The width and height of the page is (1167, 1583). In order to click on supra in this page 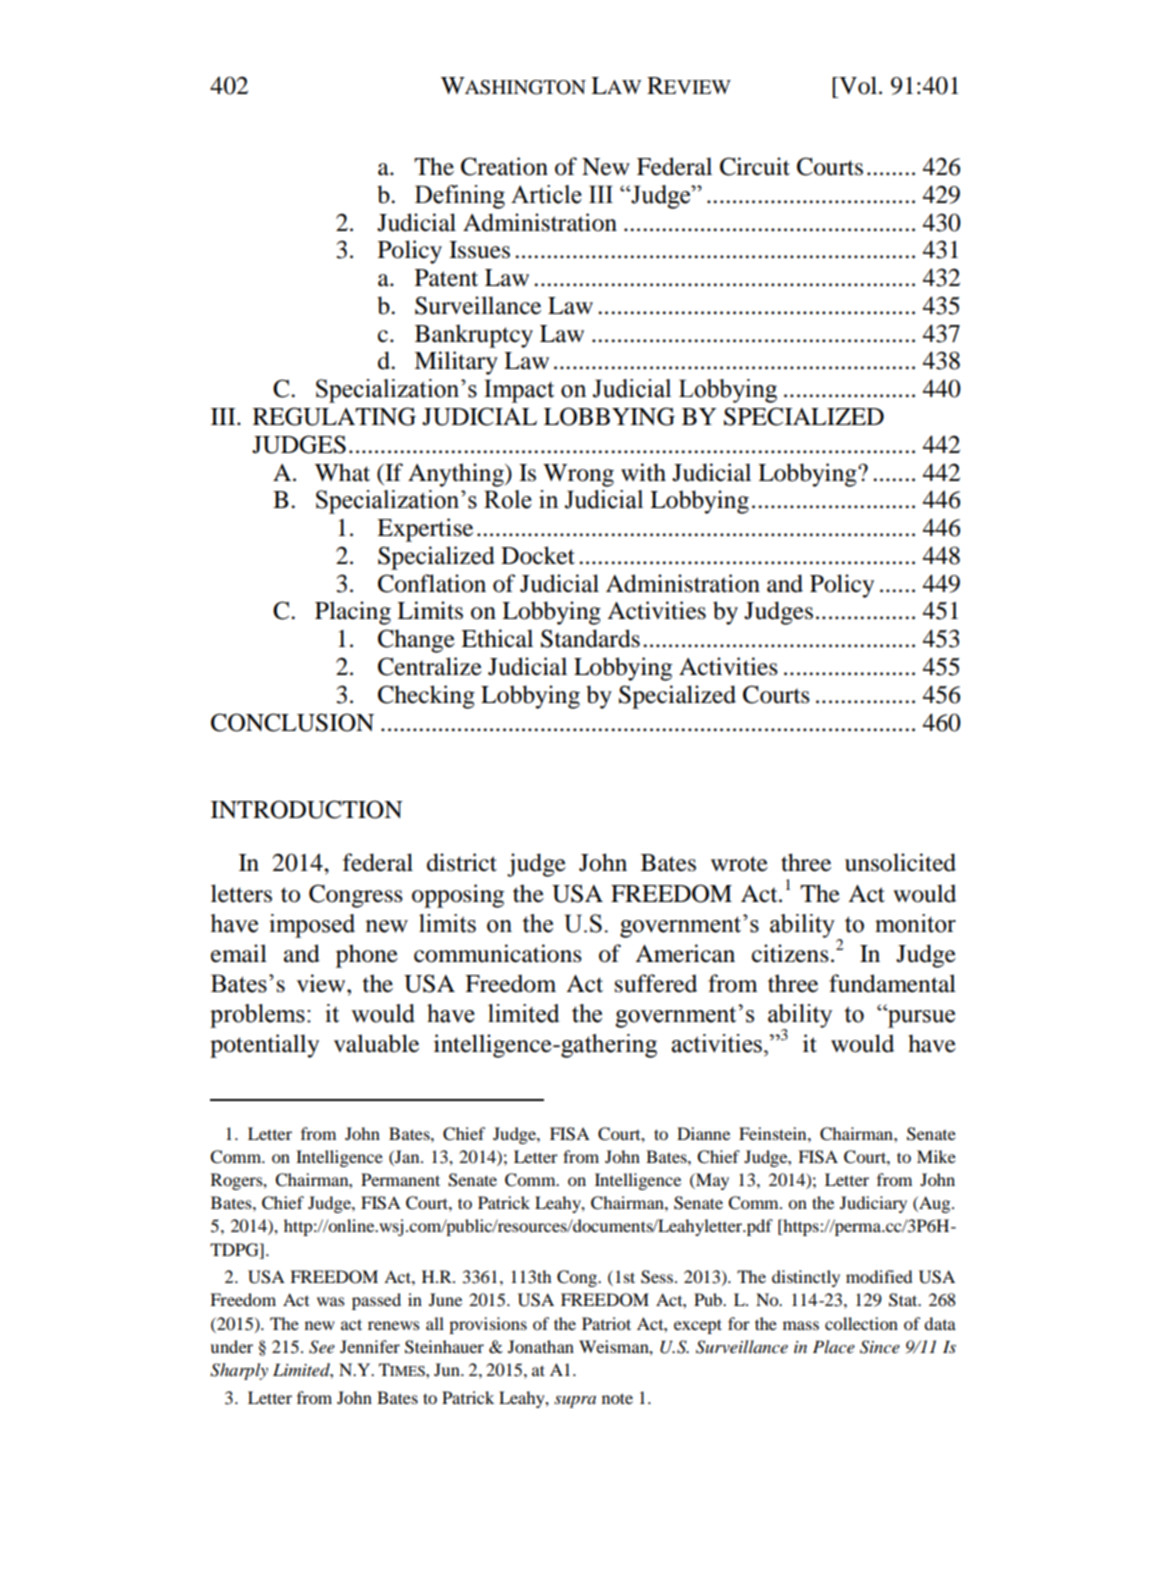, I will do `click(575, 1402)`.
